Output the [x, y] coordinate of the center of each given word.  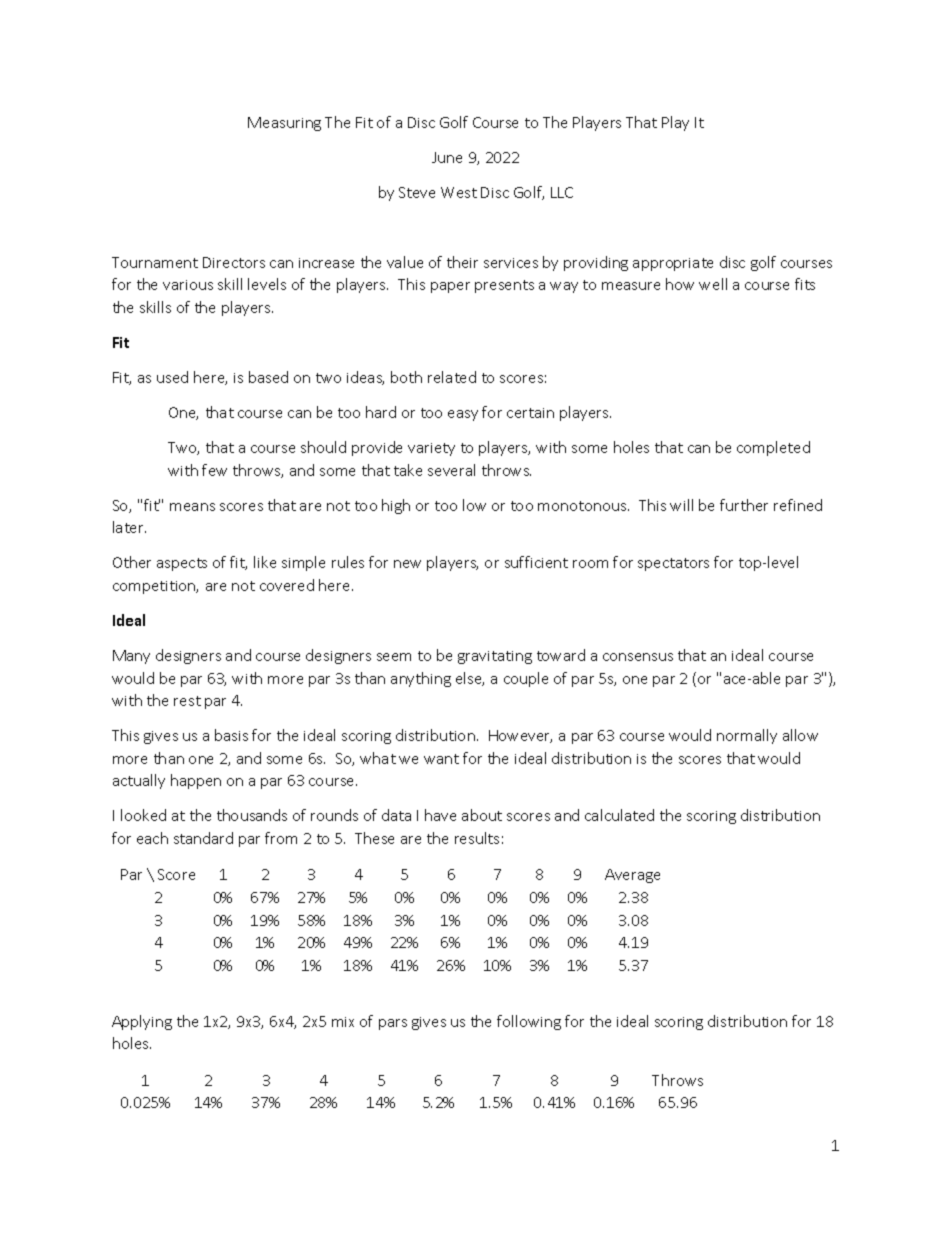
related [452, 377]
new [407, 564]
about [482, 815]
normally [747, 736]
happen [196, 781]
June [447, 157]
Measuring [284, 124]
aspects [182, 564]
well [713, 284]
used [172, 377]
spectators [673, 564]
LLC [562, 192]
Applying [142, 1022]
